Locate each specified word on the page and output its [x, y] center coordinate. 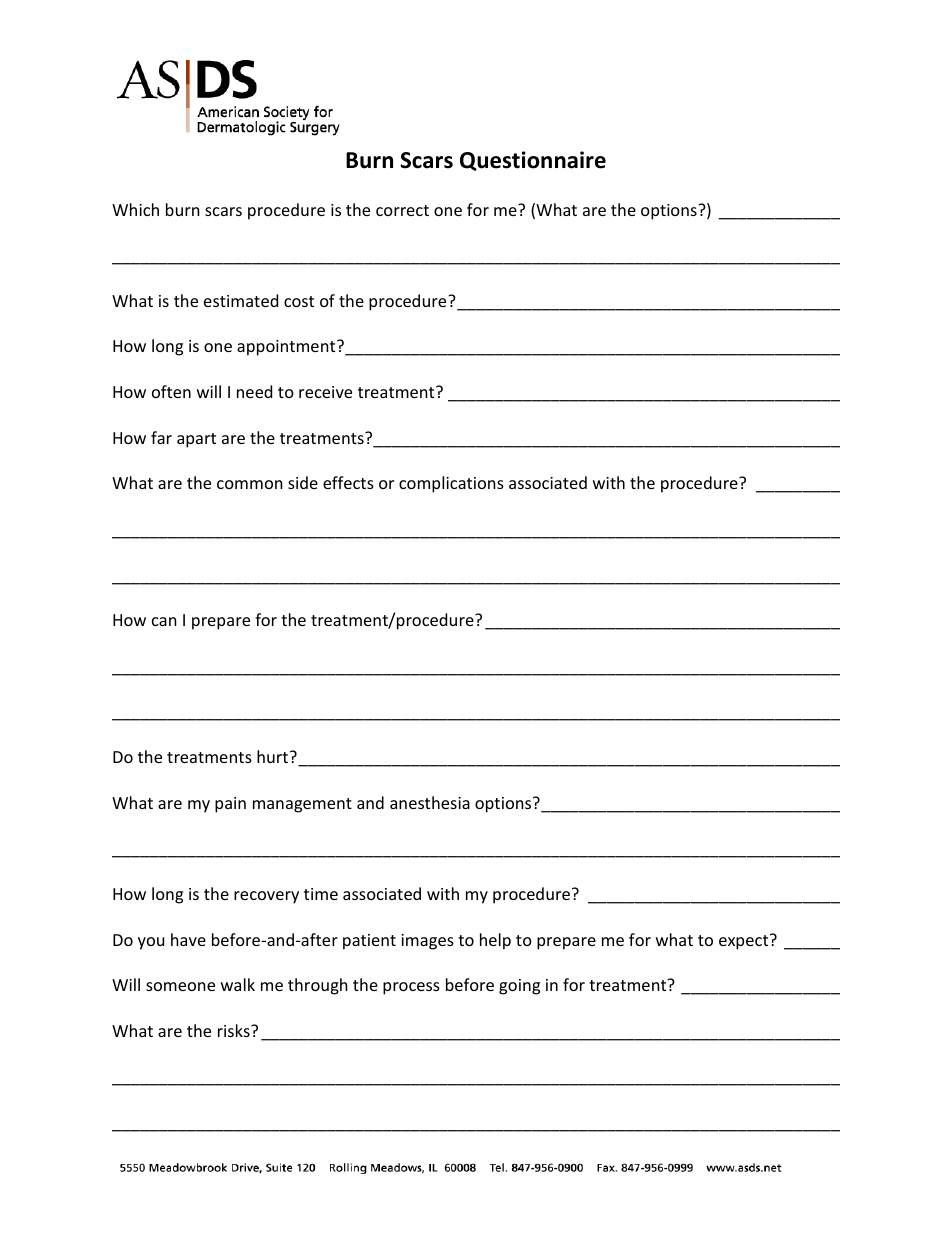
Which [135, 209]
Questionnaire [533, 161]
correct [402, 210]
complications [451, 484]
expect [745, 942]
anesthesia [430, 802]
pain [230, 805]
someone [180, 986]
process [411, 988]
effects [348, 482]
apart [196, 440]
